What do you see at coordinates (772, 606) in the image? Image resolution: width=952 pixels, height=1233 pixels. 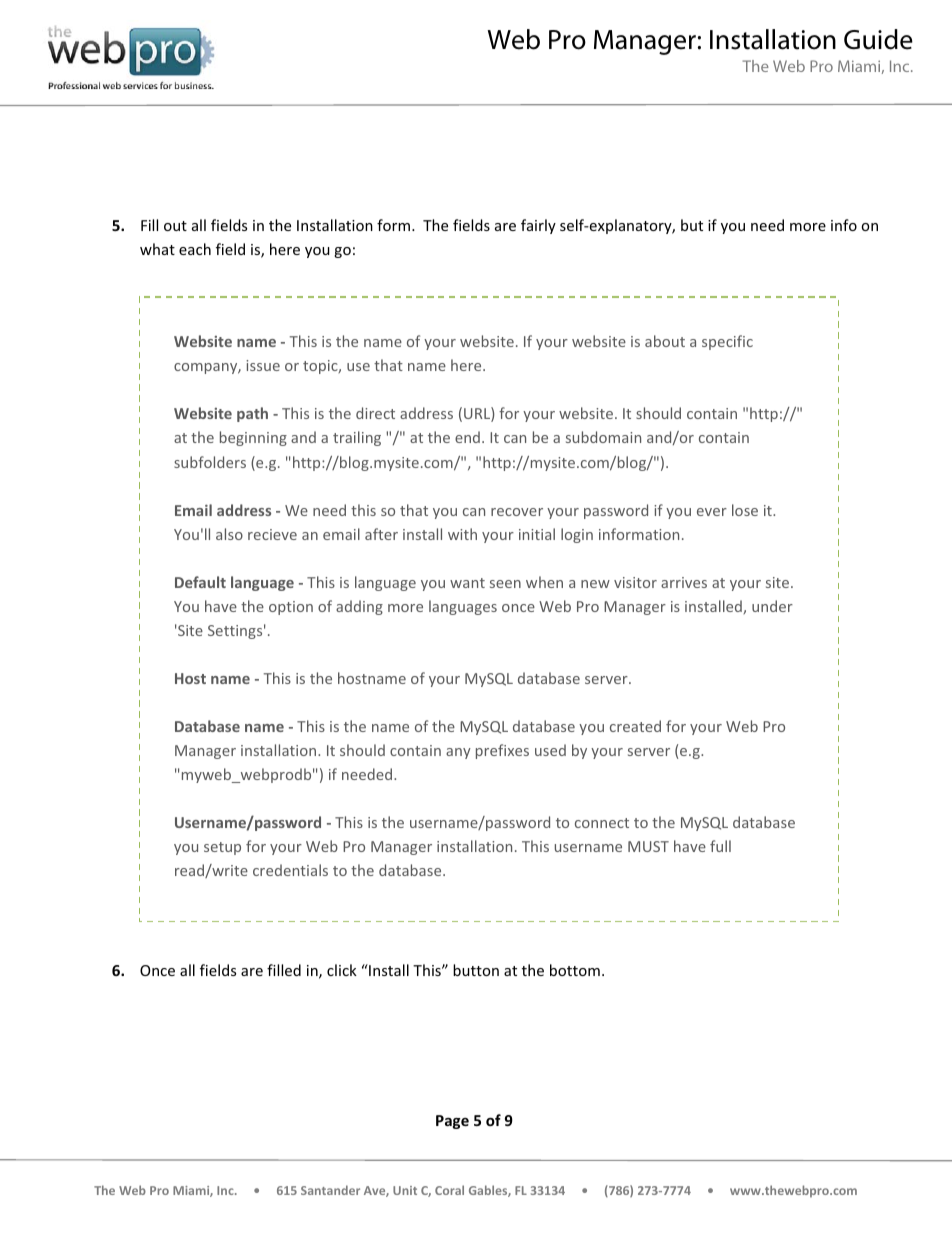 I see `under` at bounding box center [772, 606].
